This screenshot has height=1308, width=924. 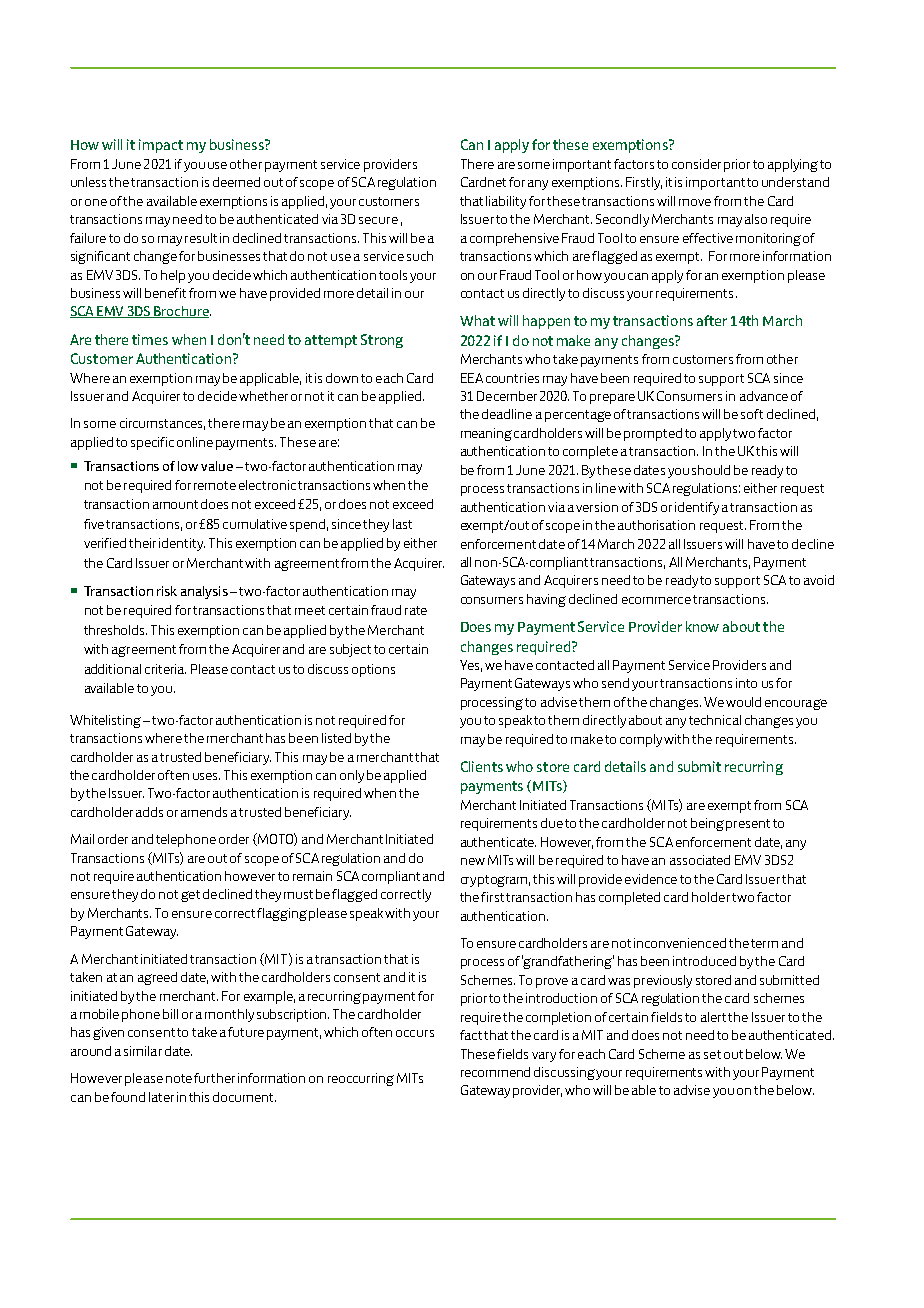 I want to click on Clients, so click(x=482, y=766).
